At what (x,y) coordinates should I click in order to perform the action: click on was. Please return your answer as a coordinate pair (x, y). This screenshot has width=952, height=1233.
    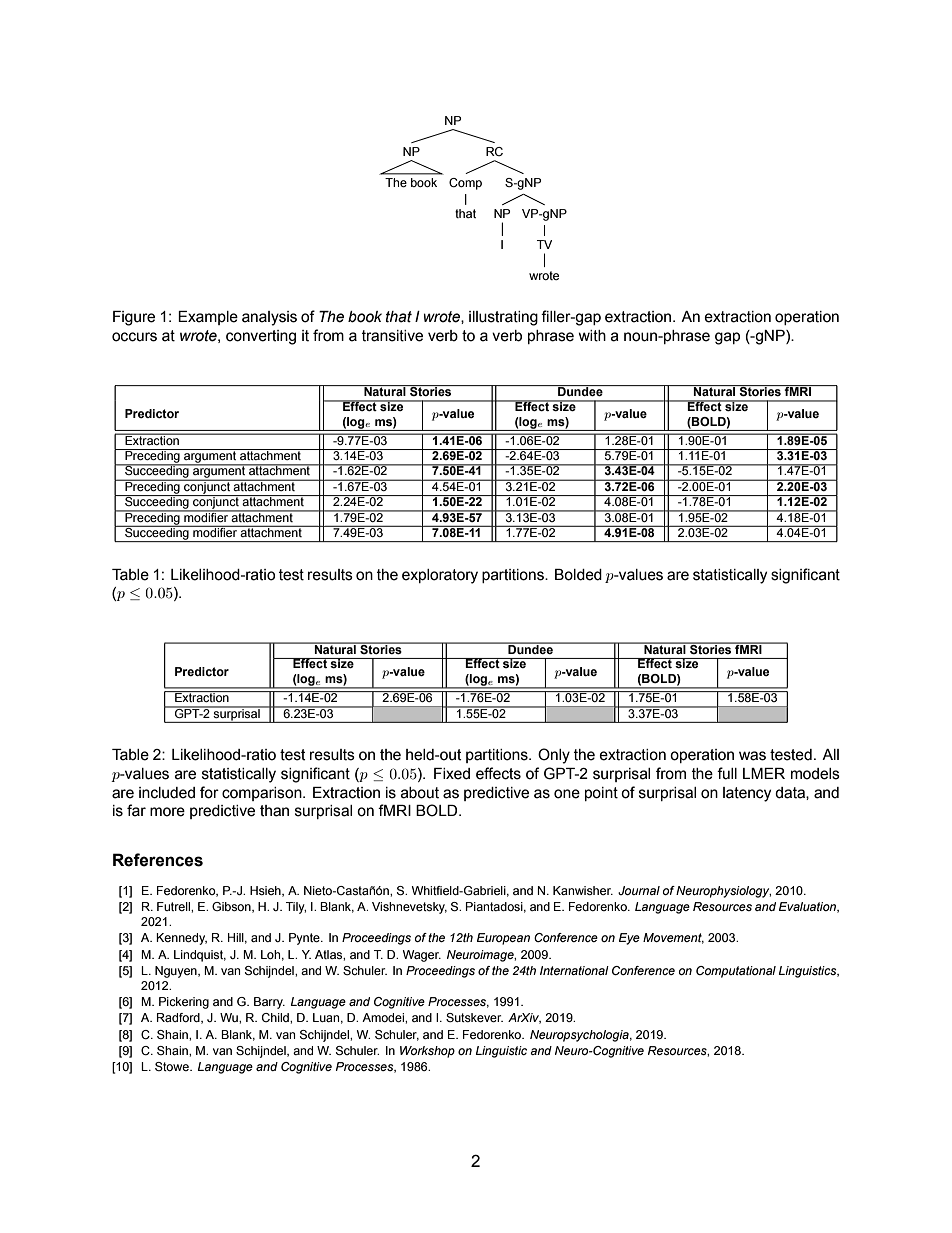
    Looking at the image, I should click on (752, 756).
